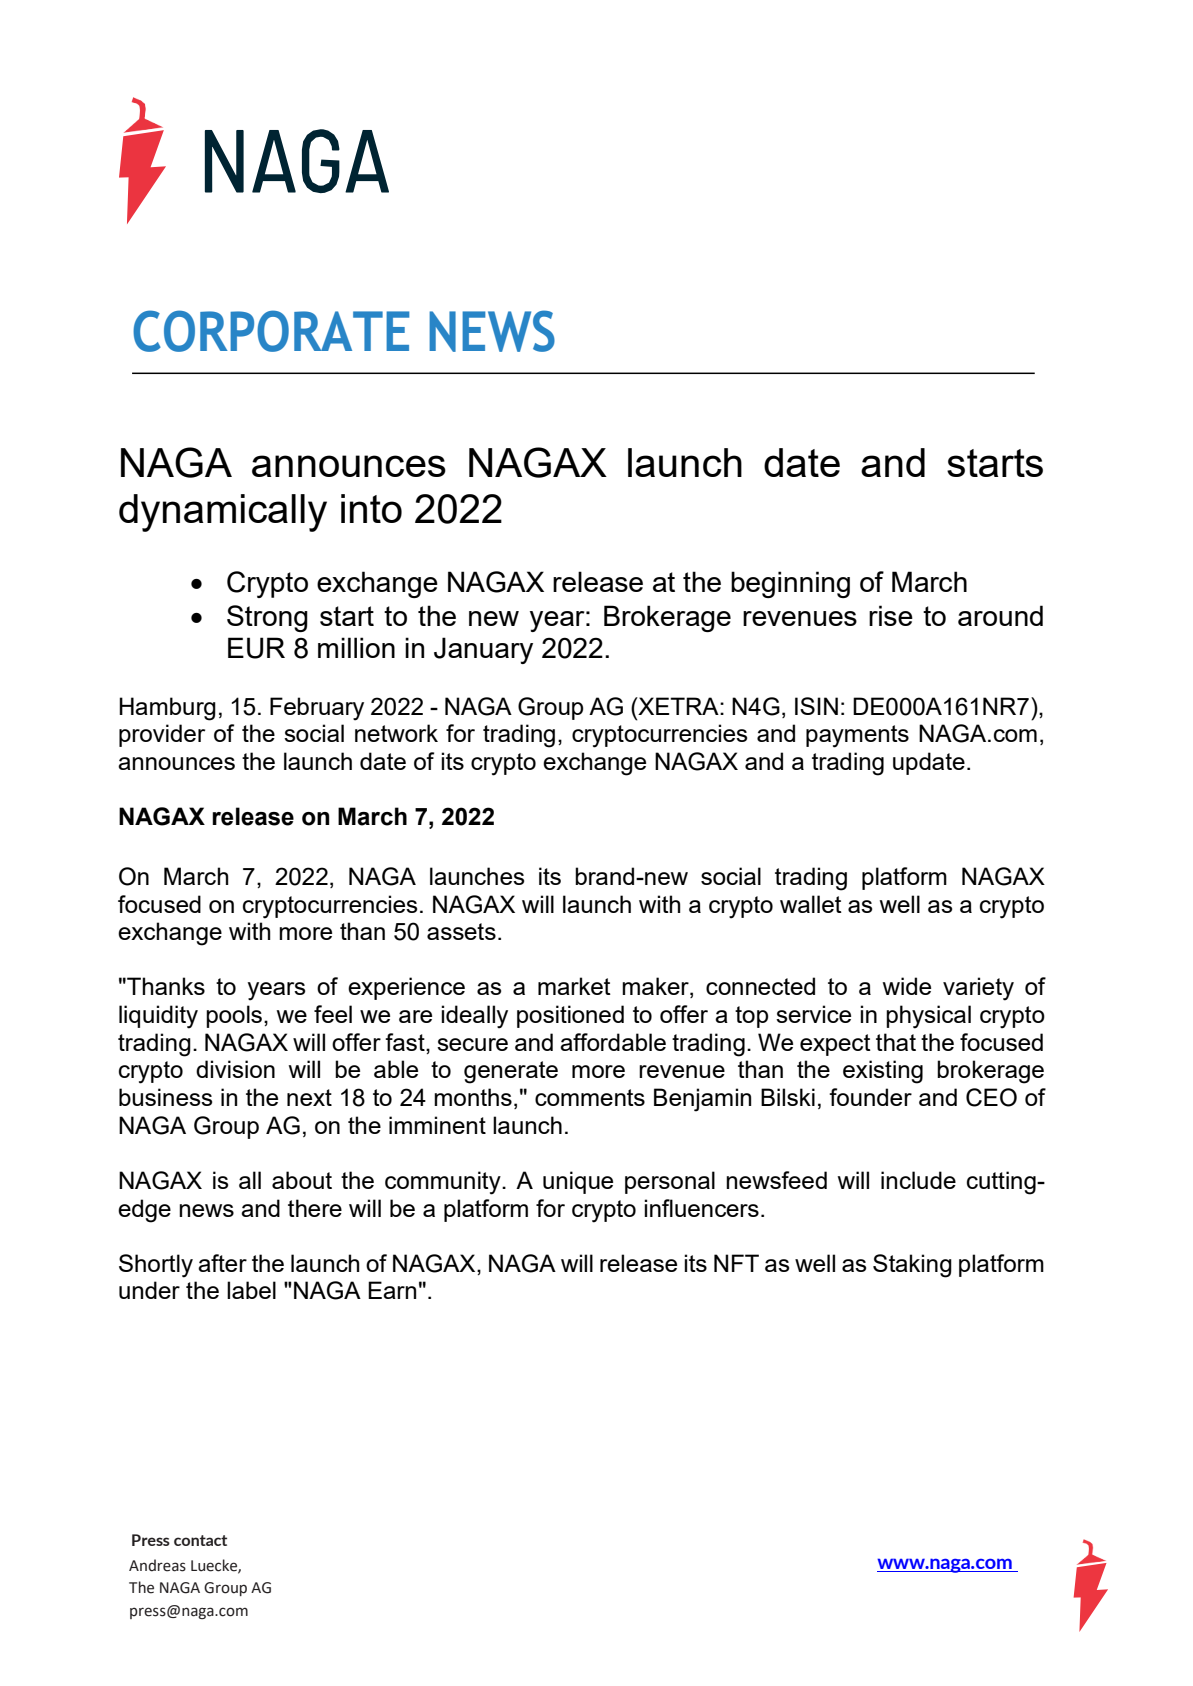 The width and height of the page is (1193, 1686). What do you see at coordinates (256, 648) in the page?
I see `EUR` at bounding box center [256, 648].
